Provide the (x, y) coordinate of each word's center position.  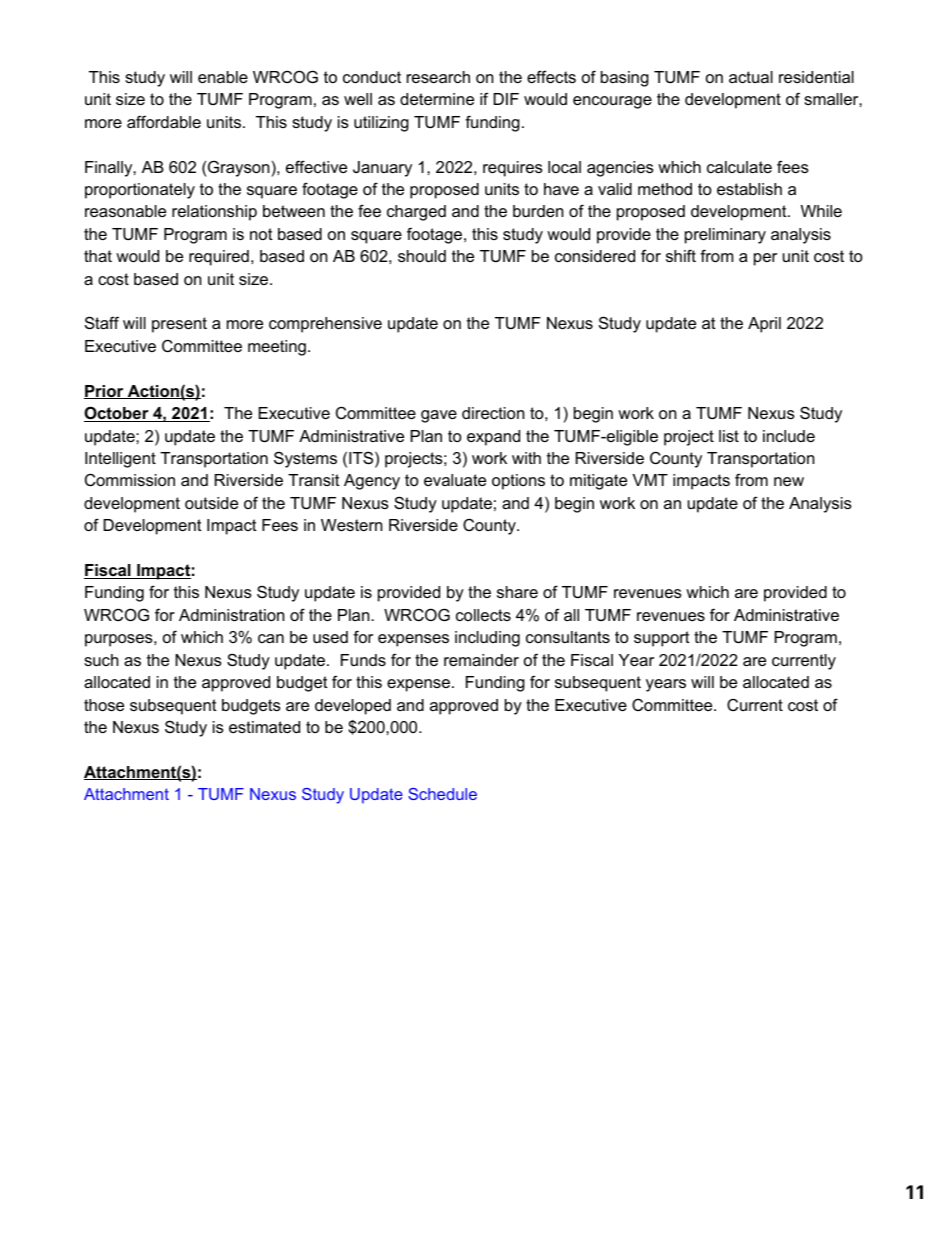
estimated (264, 727)
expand (493, 438)
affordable (164, 121)
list (729, 436)
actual (751, 77)
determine (437, 99)
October (117, 414)
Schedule (442, 794)
